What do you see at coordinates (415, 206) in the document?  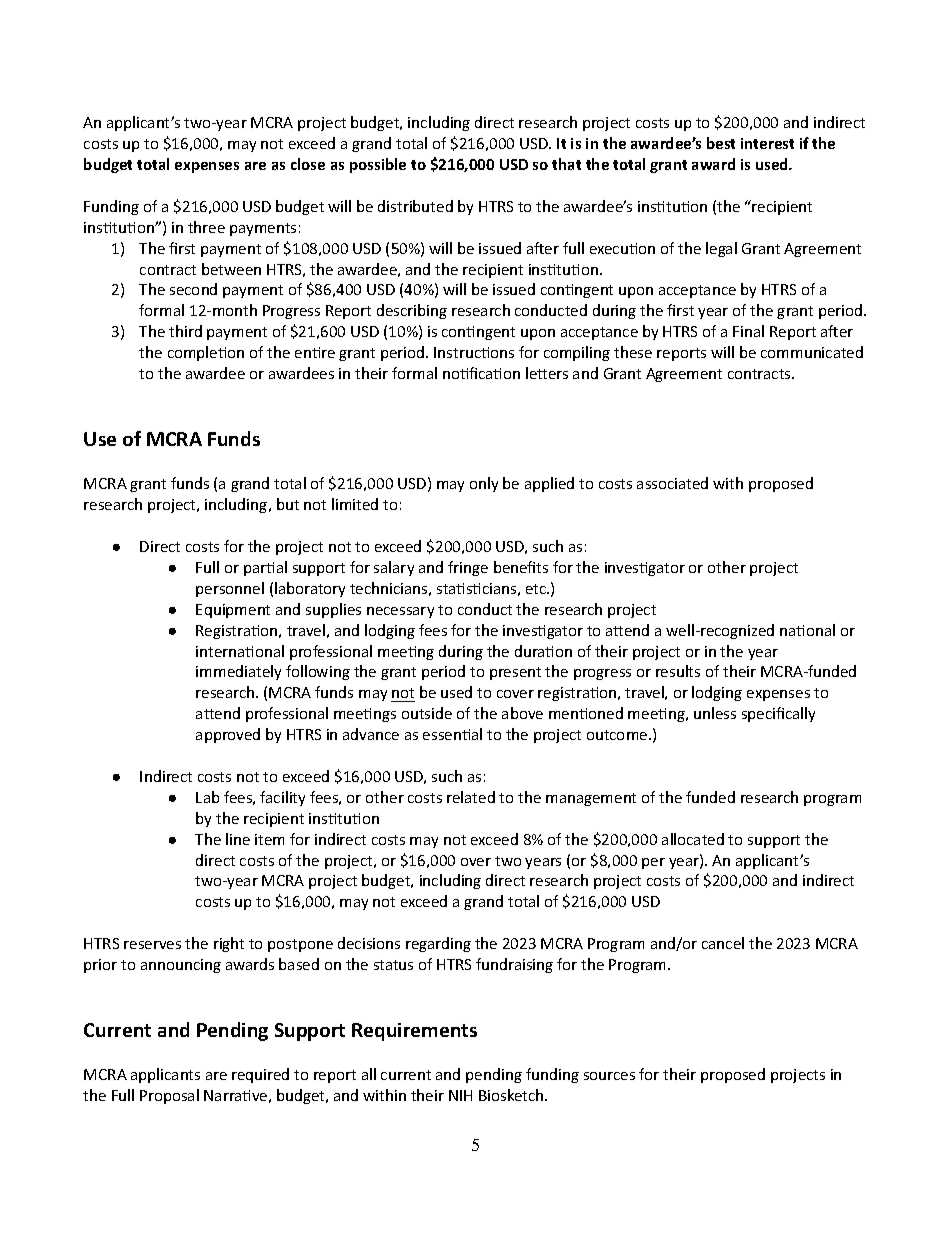 I see `distributed` at bounding box center [415, 206].
